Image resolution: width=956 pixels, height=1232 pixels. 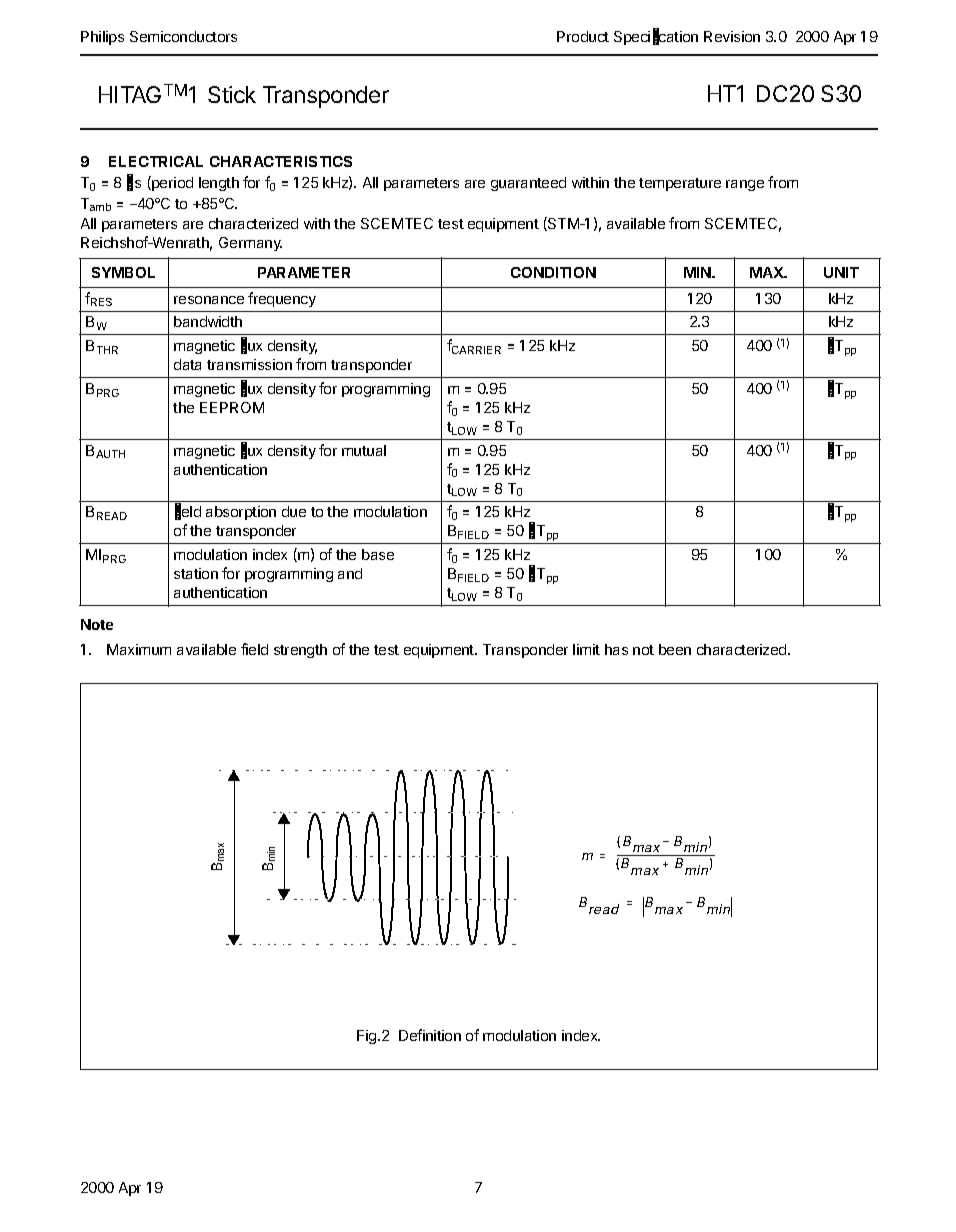 I want to click on has, so click(x=616, y=649).
